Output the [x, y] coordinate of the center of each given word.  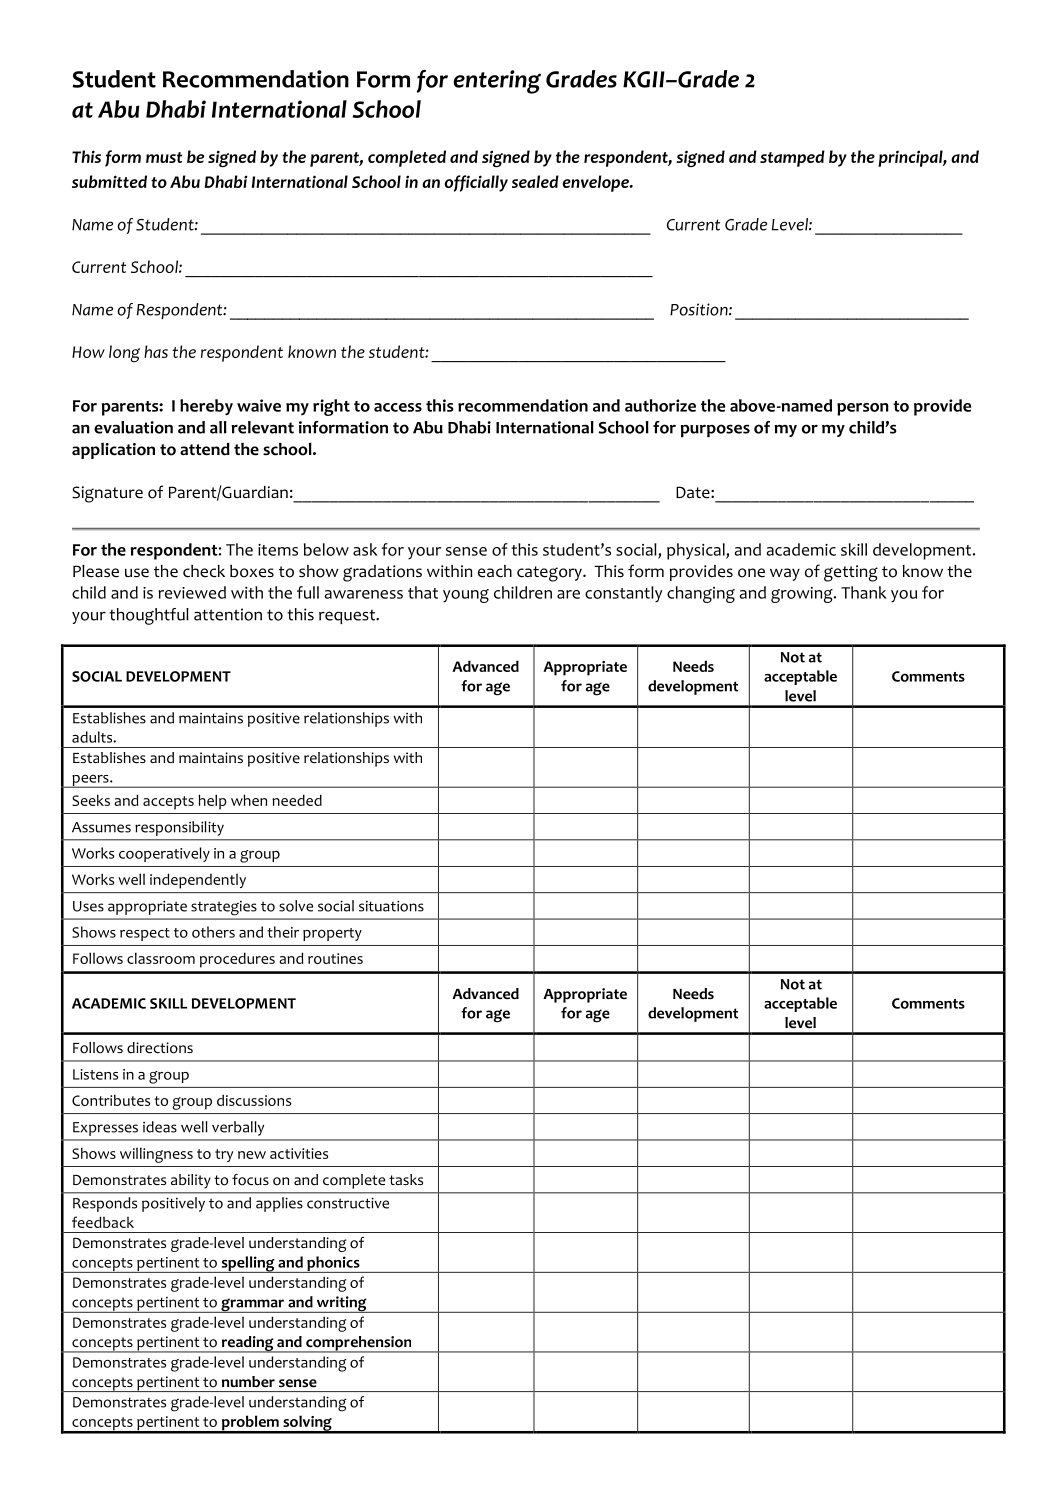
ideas [160, 1127]
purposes [715, 430]
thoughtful [149, 616]
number [248, 1382]
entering [497, 82]
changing [701, 594]
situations [391, 906]
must [164, 157]
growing [803, 595]
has [156, 351]
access [398, 407]
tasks [406, 1179]
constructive [348, 1203]
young [466, 596]
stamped [792, 158]
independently [198, 881]
